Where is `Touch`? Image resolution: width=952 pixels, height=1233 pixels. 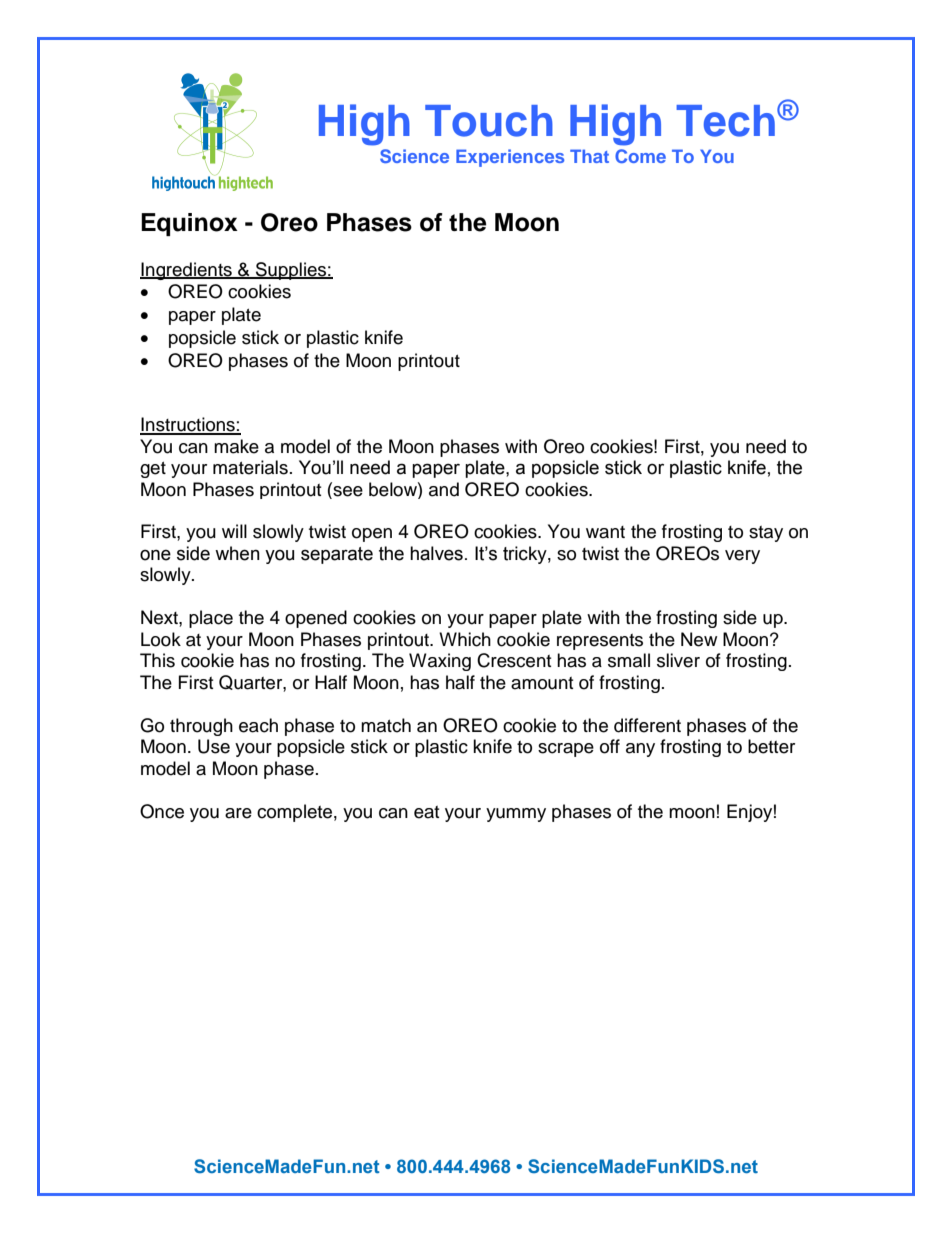 Touch is located at coordinates (489, 121).
